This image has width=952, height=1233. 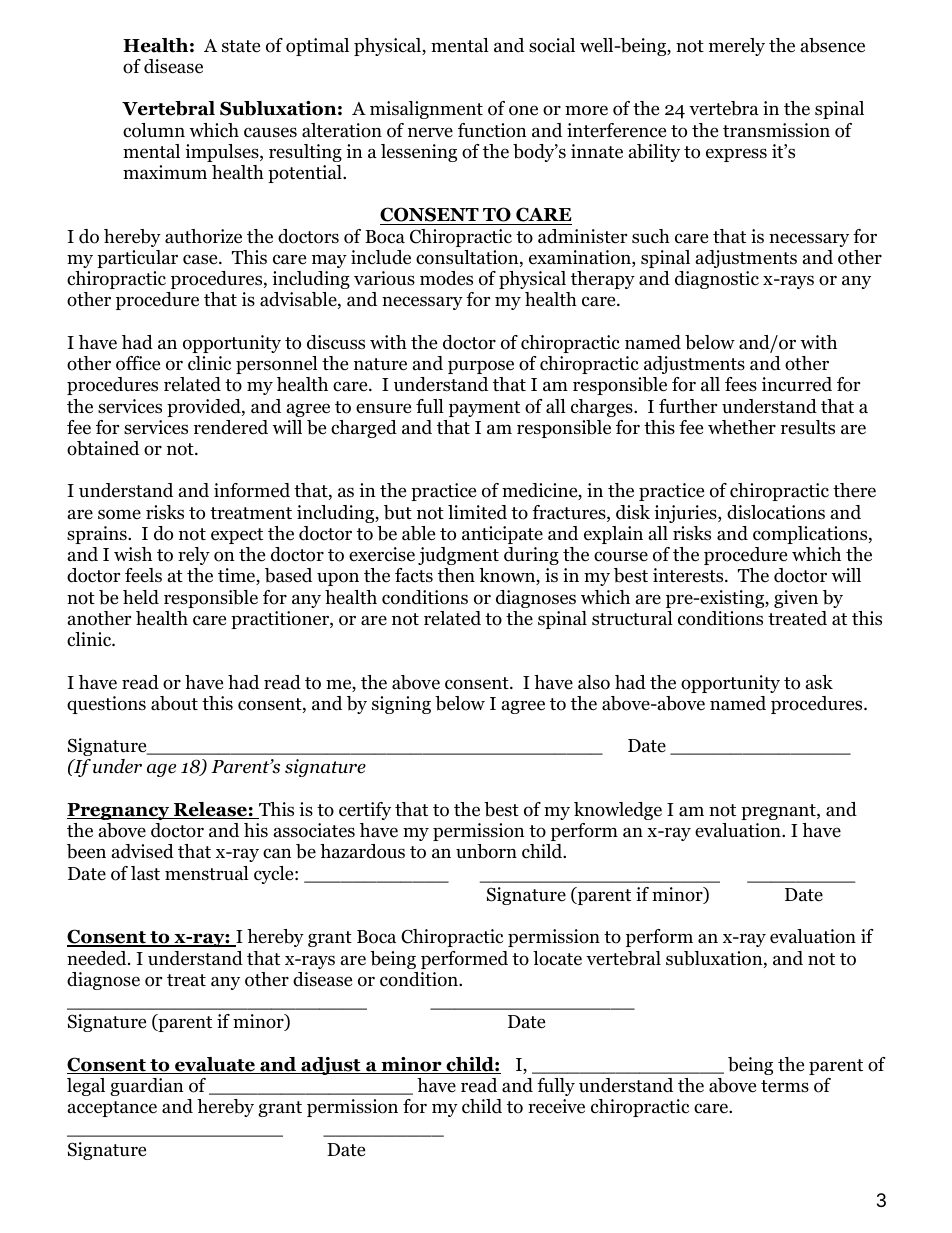 I want to click on then, so click(x=456, y=575).
